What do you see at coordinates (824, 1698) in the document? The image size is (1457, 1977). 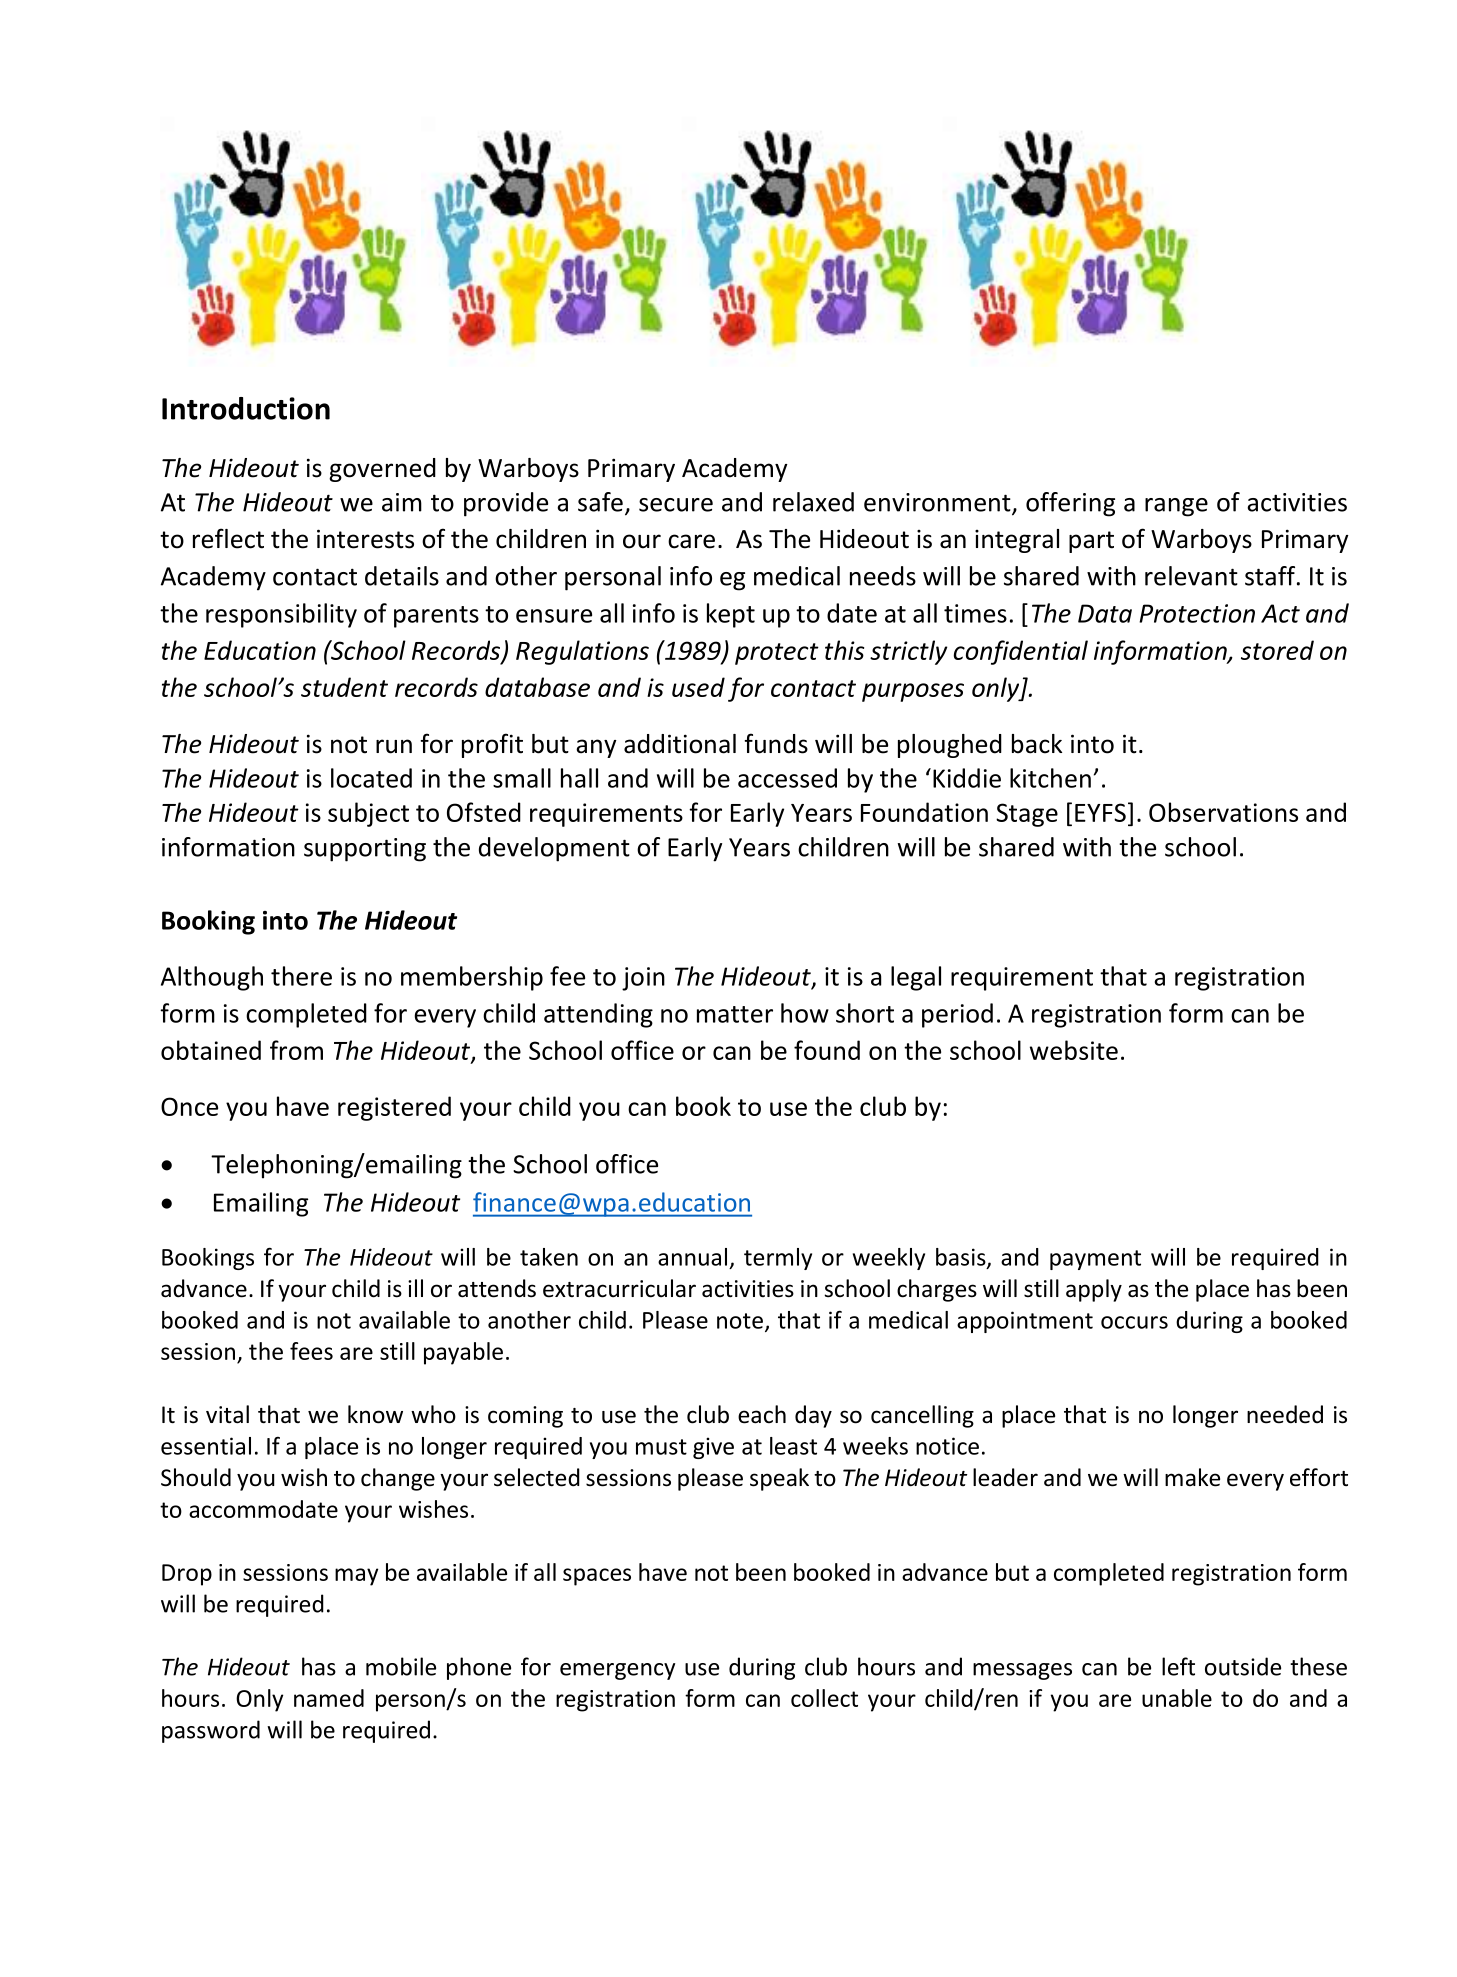 I see `collect` at bounding box center [824, 1698].
